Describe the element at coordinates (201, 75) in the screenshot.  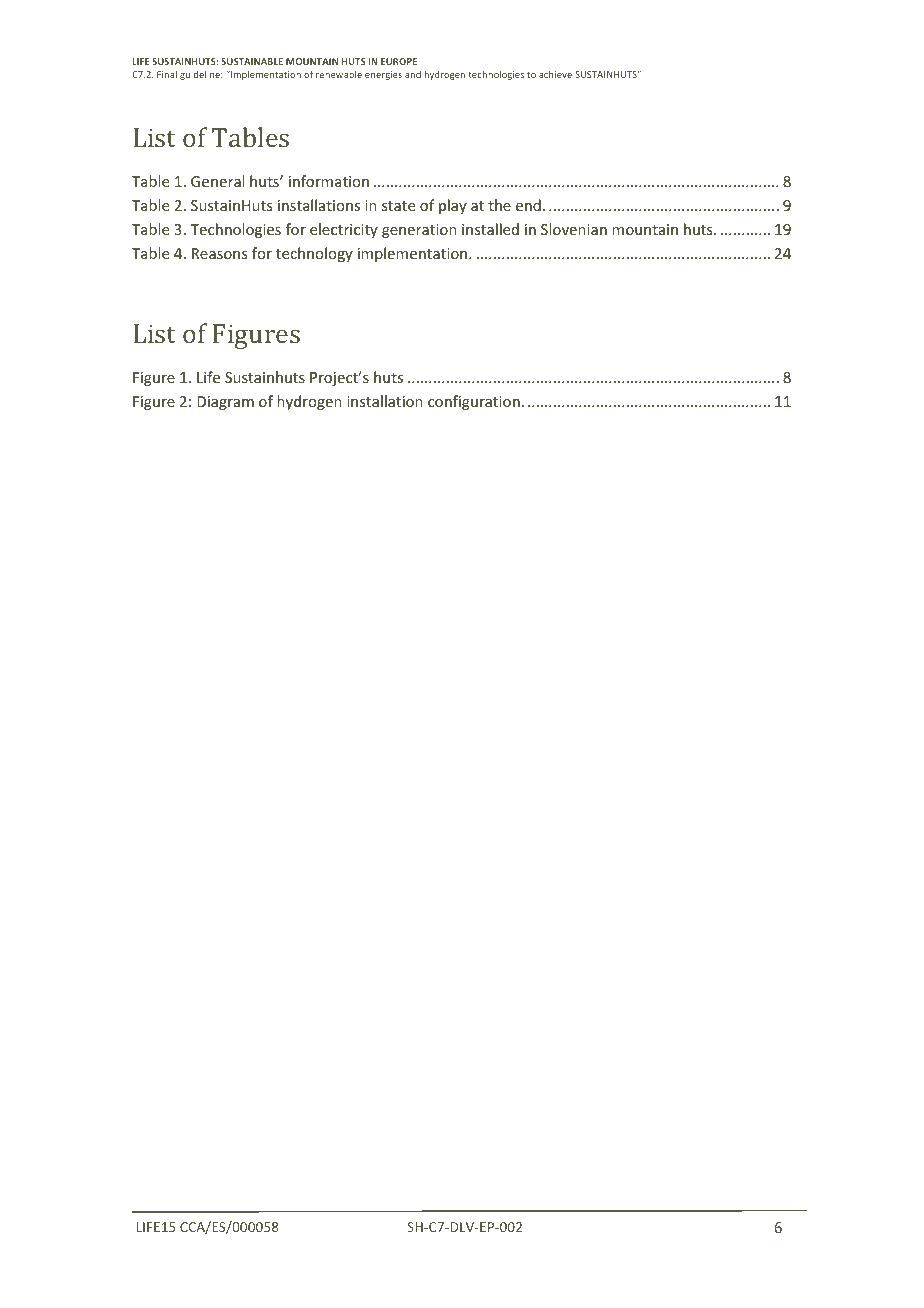
I see `guideline` at that location.
